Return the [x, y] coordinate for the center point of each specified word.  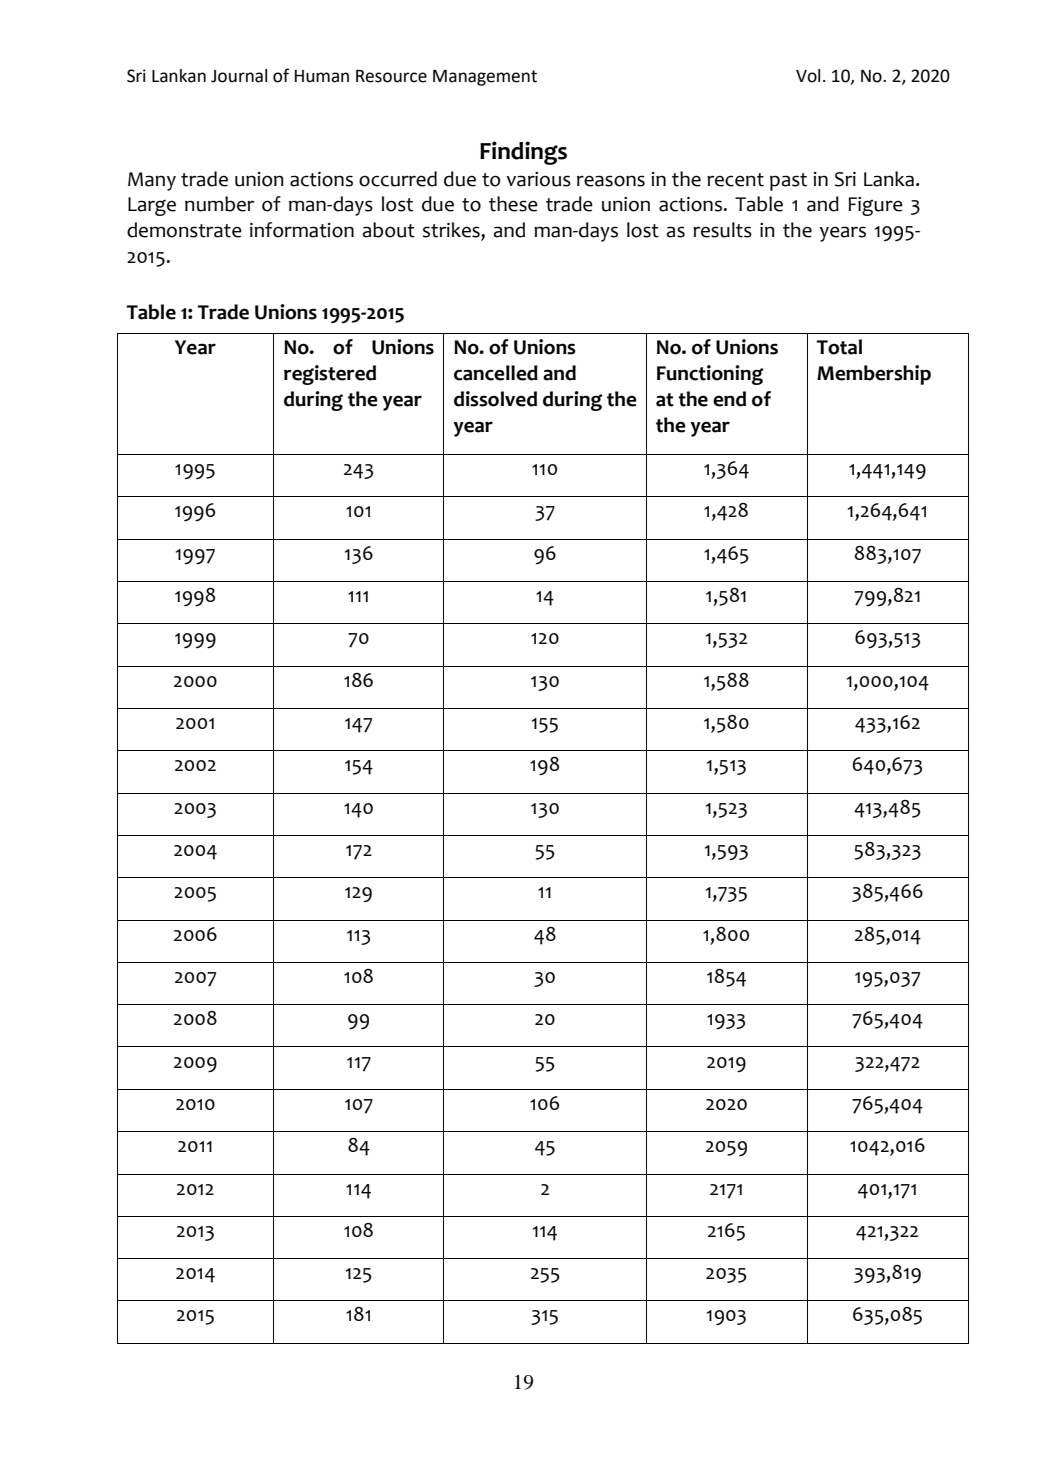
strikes [452, 231]
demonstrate [184, 230]
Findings [523, 153]
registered [330, 375]
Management [485, 78]
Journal [239, 76]
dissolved [495, 399]
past [788, 182]
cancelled [496, 373]
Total [839, 347]
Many [152, 181]
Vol [808, 76]
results [722, 230]
